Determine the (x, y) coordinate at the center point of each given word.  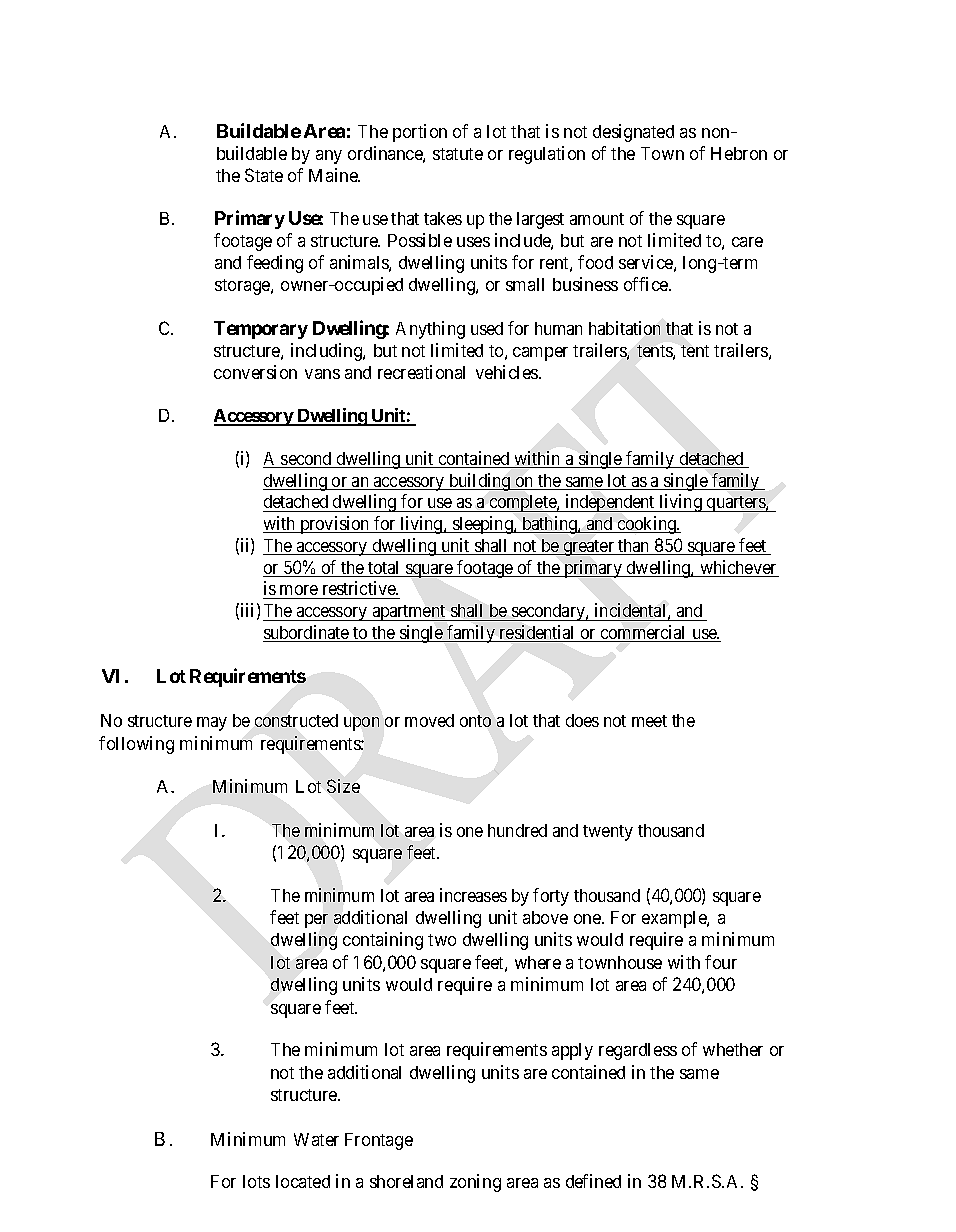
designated (633, 133)
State (264, 175)
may (212, 724)
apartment (409, 613)
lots (256, 1181)
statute (458, 154)
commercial (644, 633)
